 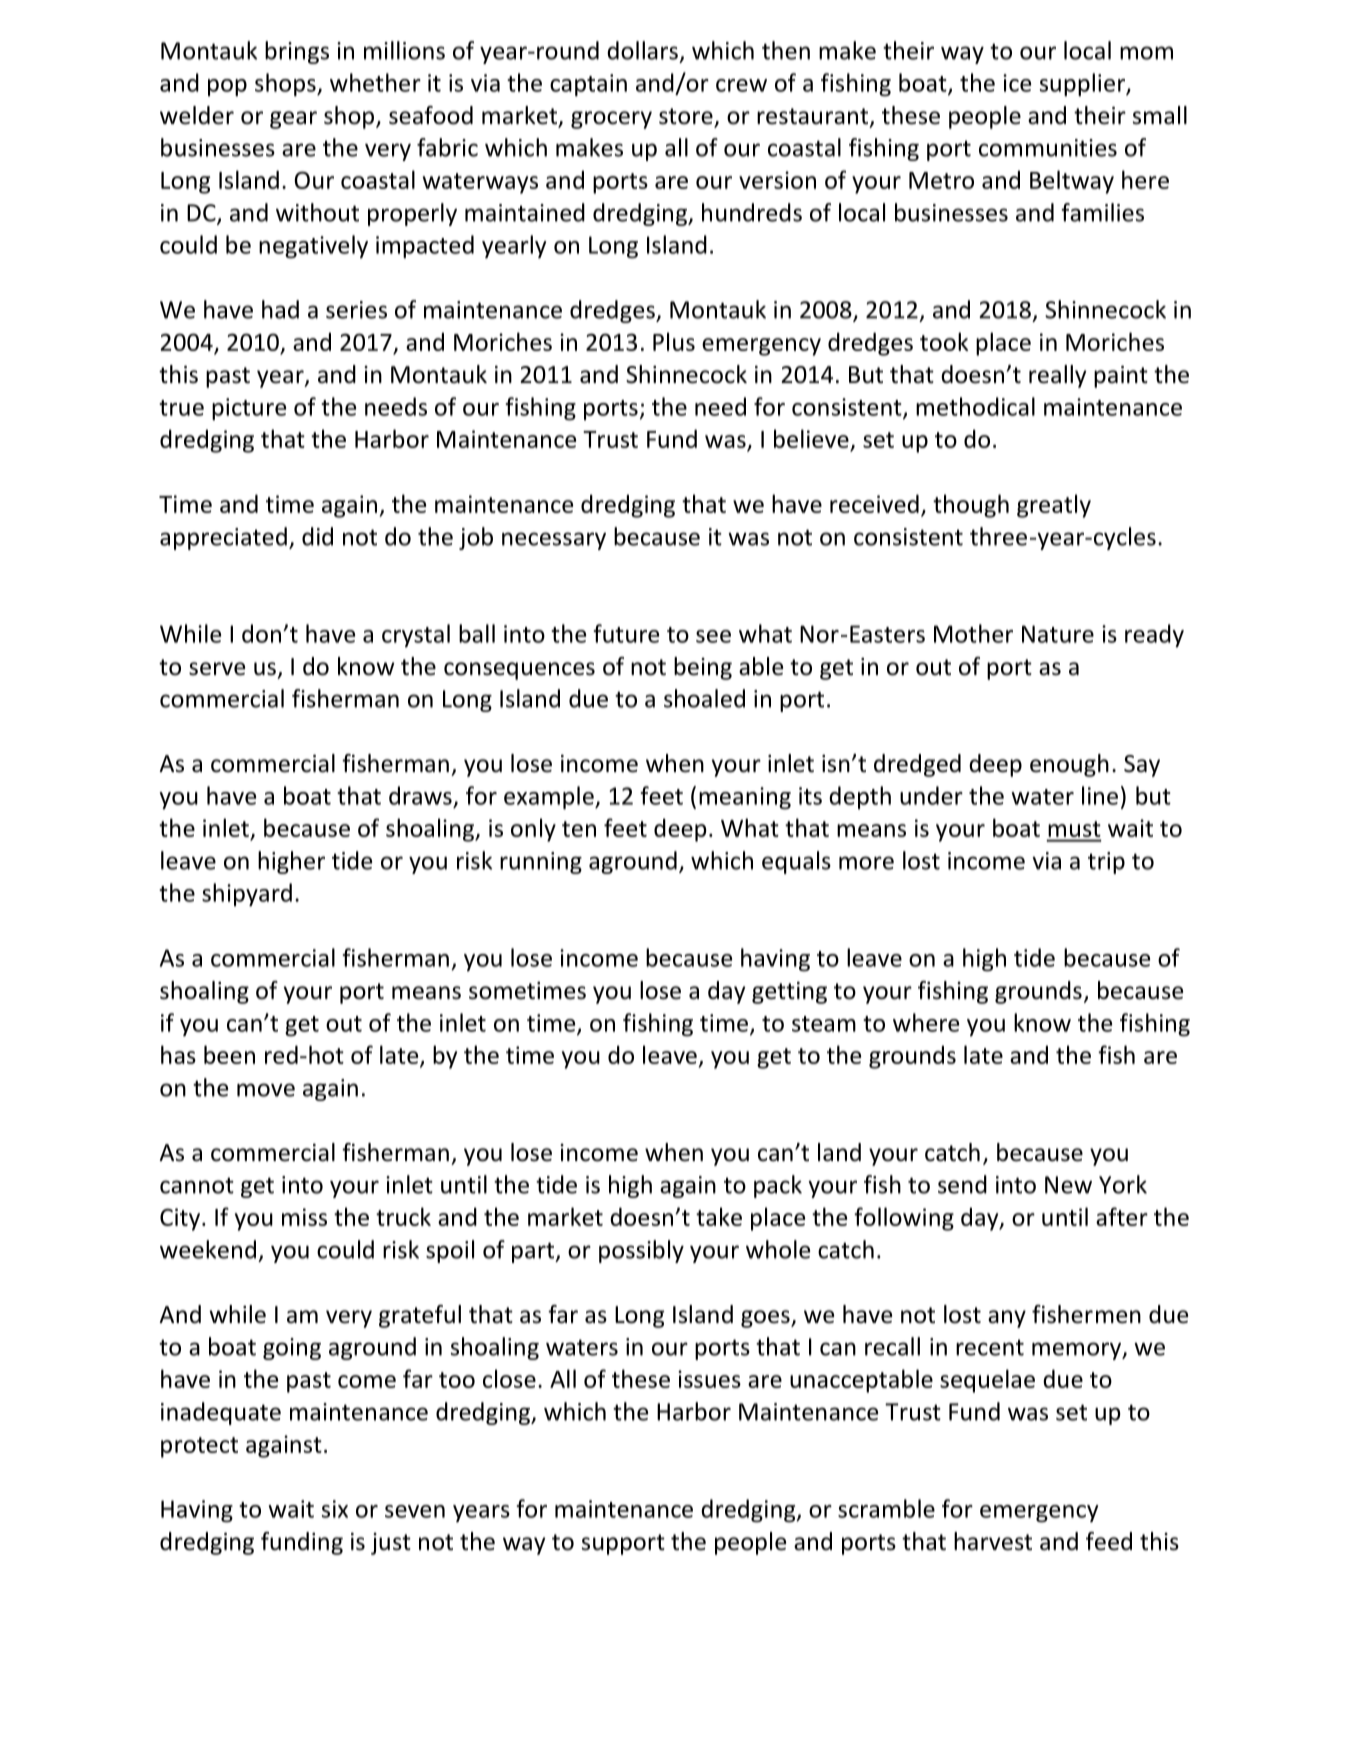 I want to click on ice, so click(x=1017, y=83).
